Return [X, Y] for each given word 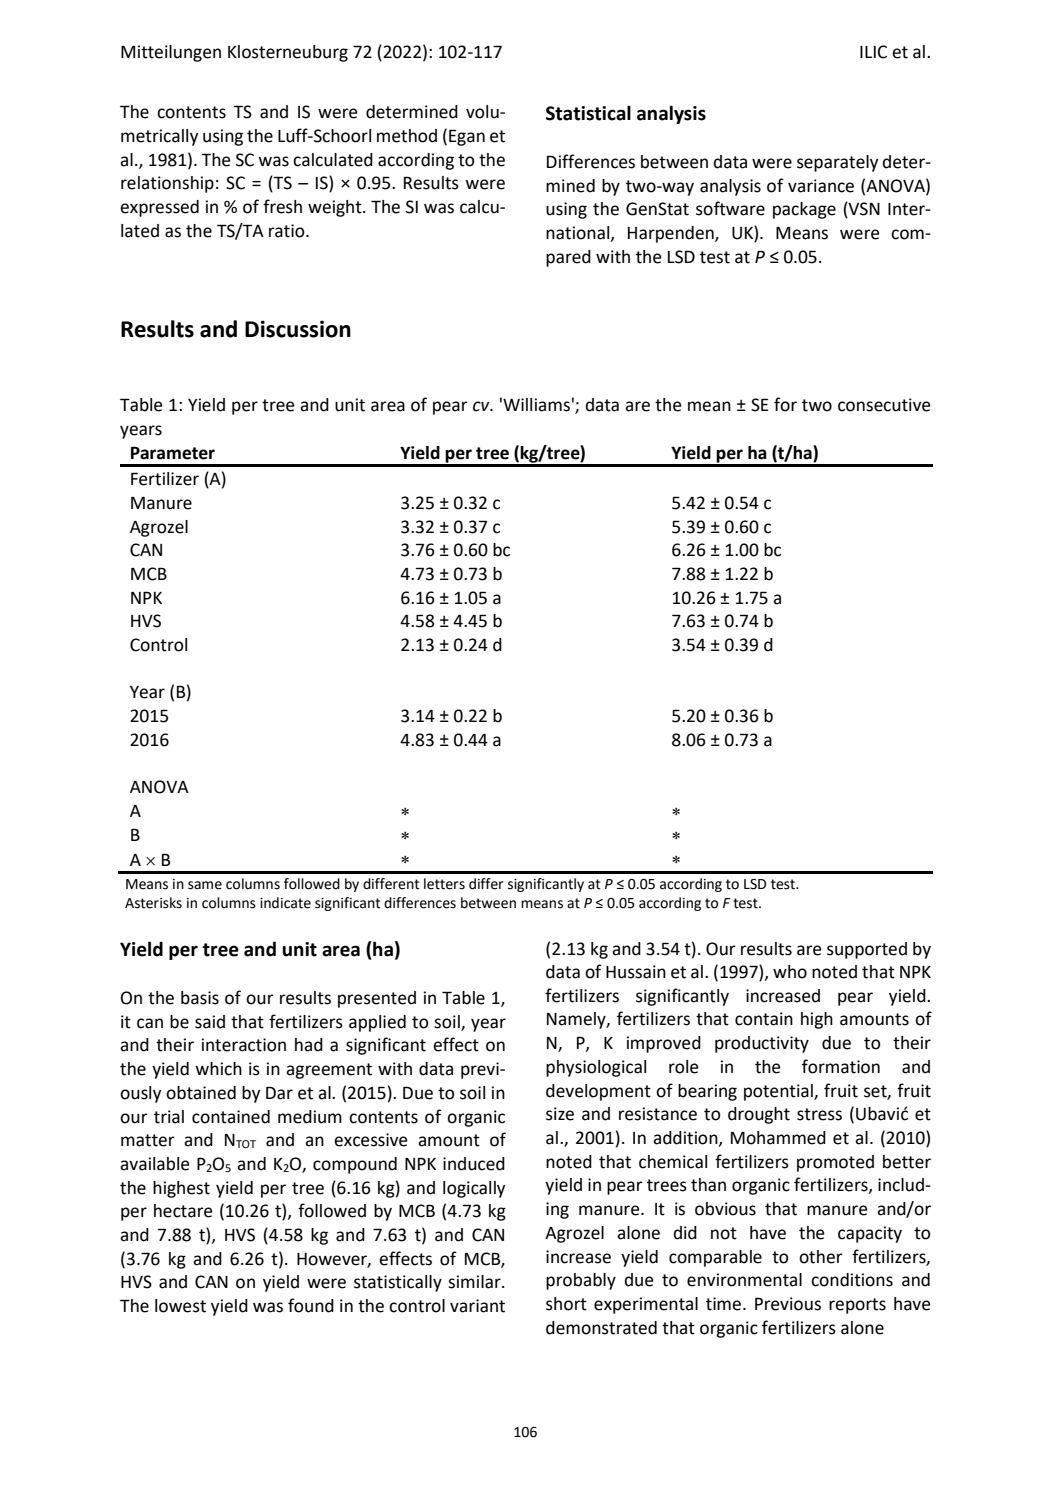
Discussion [298, 329]
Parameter [173, 453]
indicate [285, 903]
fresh [282, 206]
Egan [467, 137]
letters [444, 884]
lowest [180, 1306]
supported [867, 950]
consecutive [884, 405]
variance [821, 186]
